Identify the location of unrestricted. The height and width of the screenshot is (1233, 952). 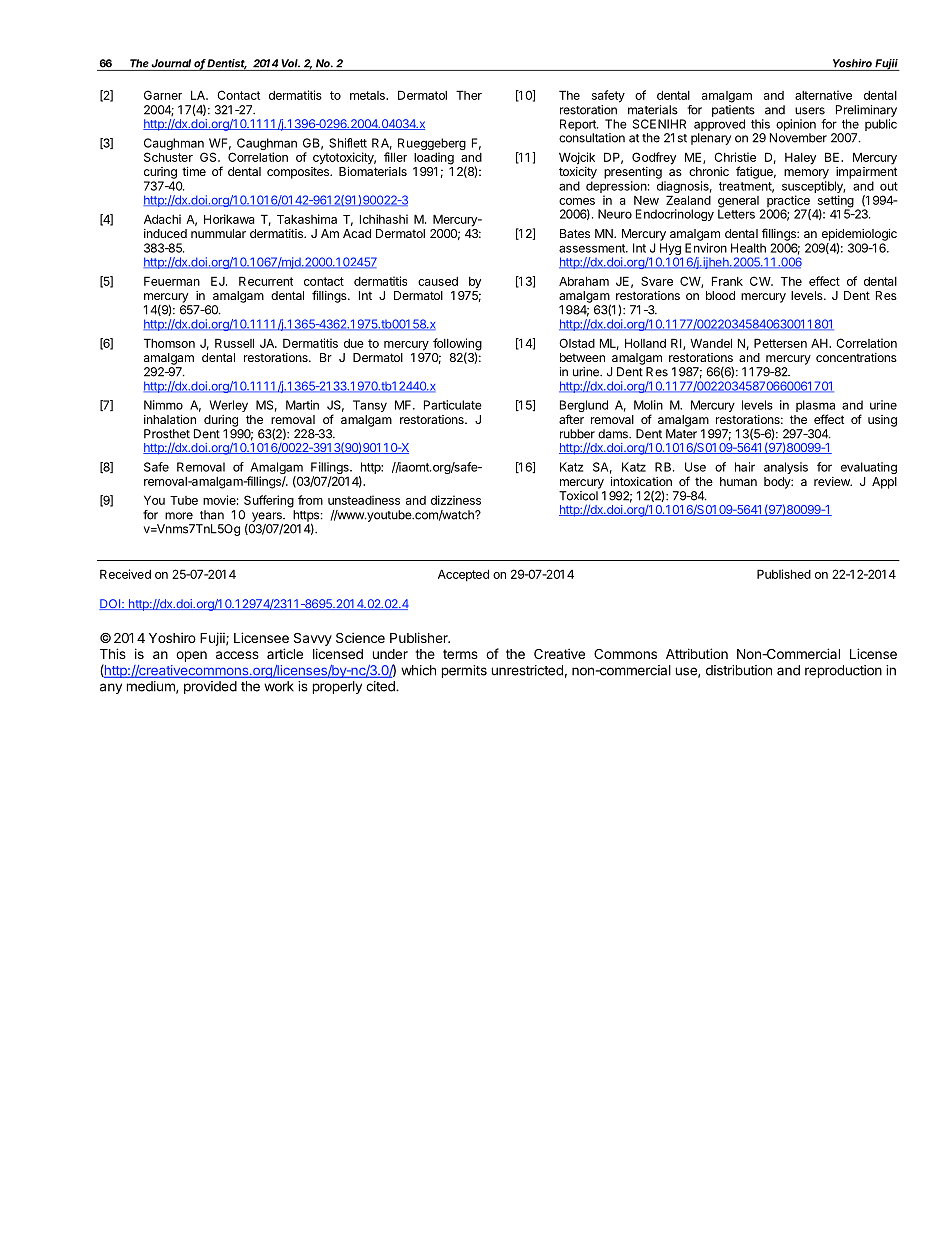
(527, 670).
